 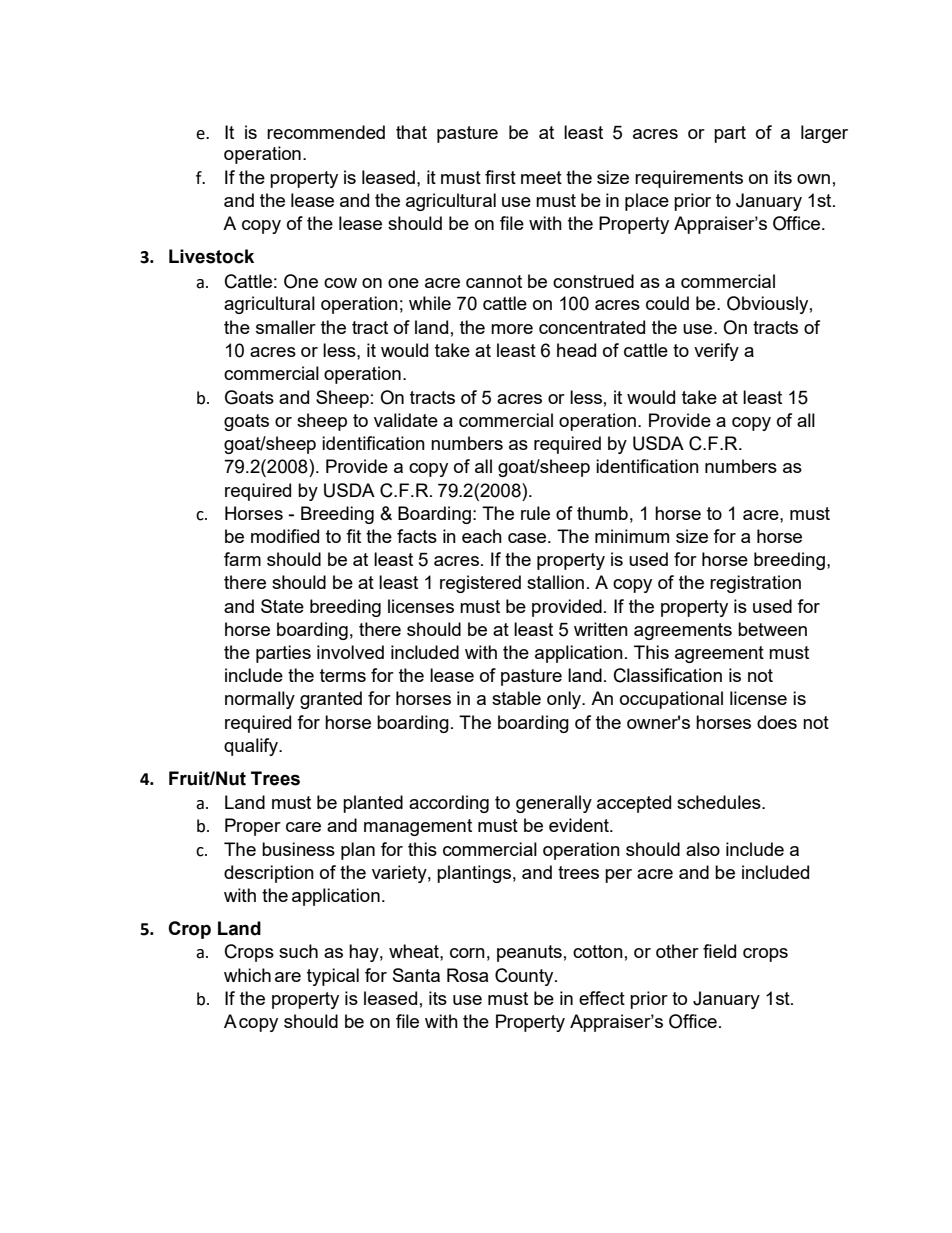 I want to click on verify, so click(x=716, y=352).
